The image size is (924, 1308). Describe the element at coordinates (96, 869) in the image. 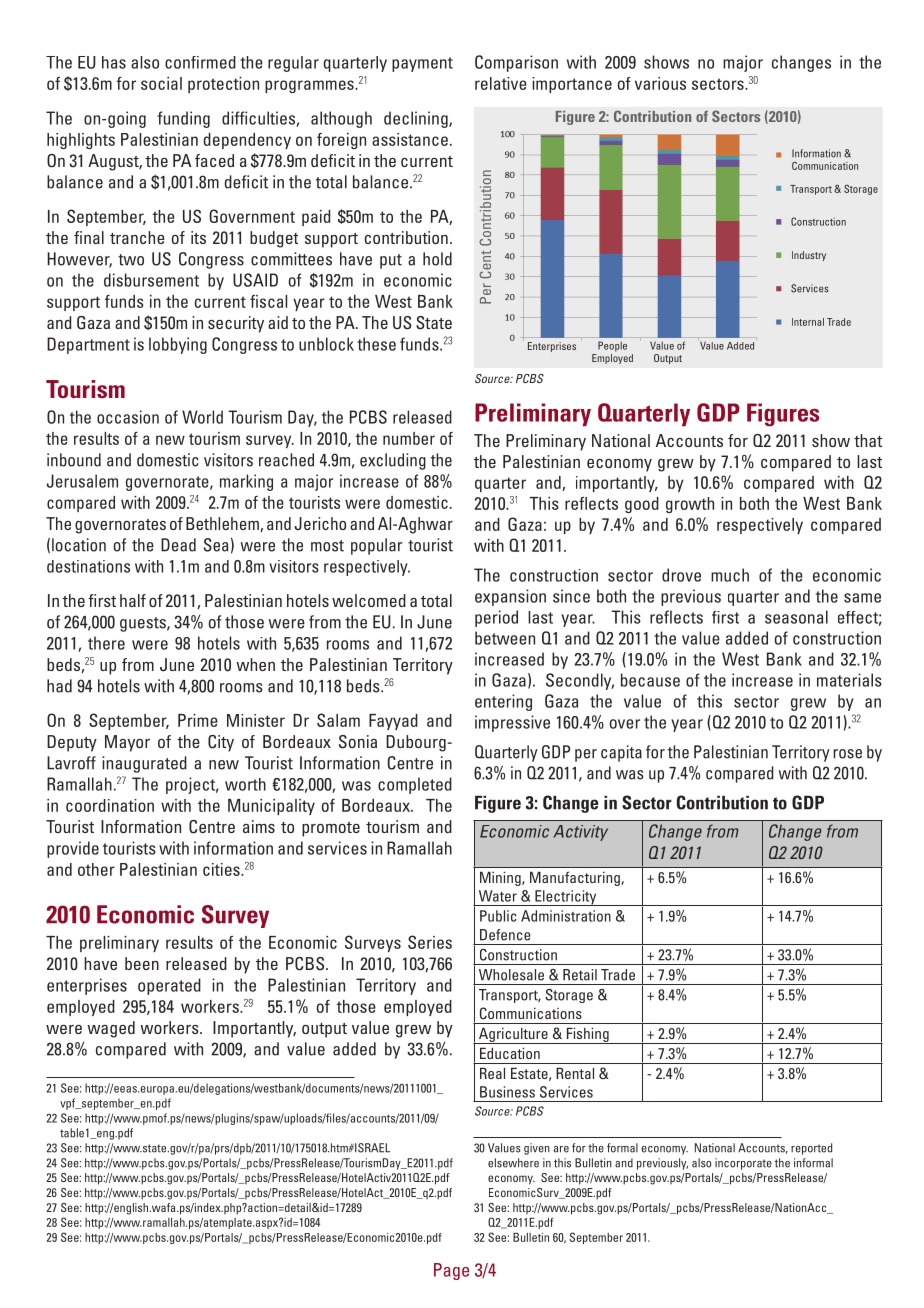

I see `other` at that location.
